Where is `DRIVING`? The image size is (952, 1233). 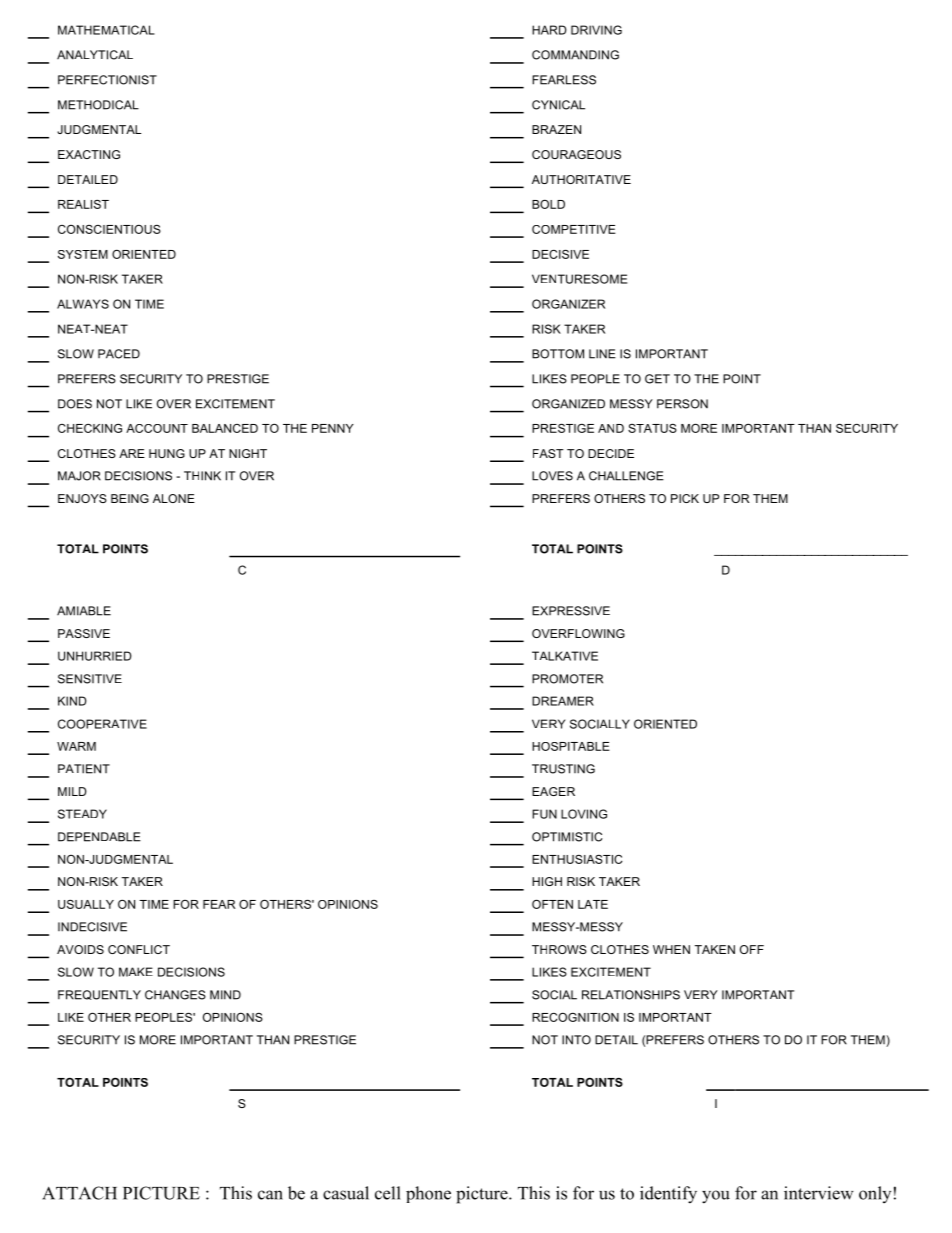
DRIVING is located at coordinates (596, 30).
